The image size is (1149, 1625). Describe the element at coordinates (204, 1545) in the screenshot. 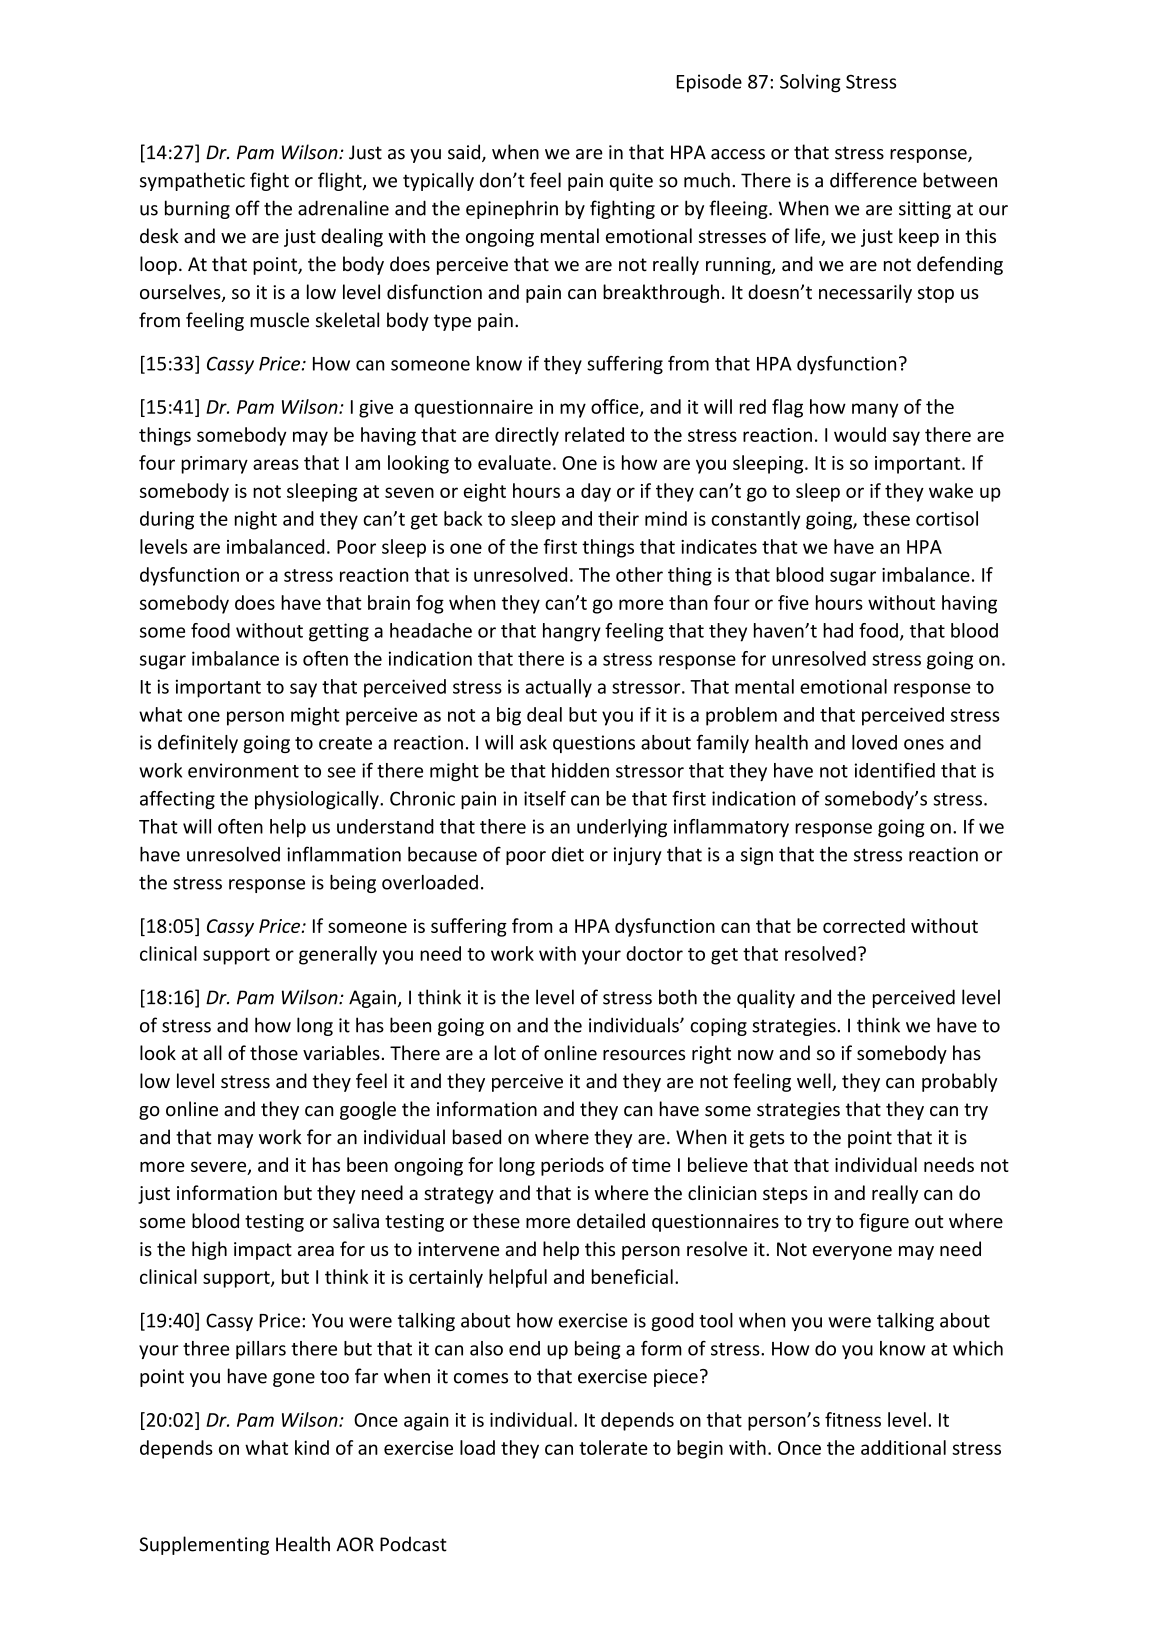

I see `Supplementing` at that location.
